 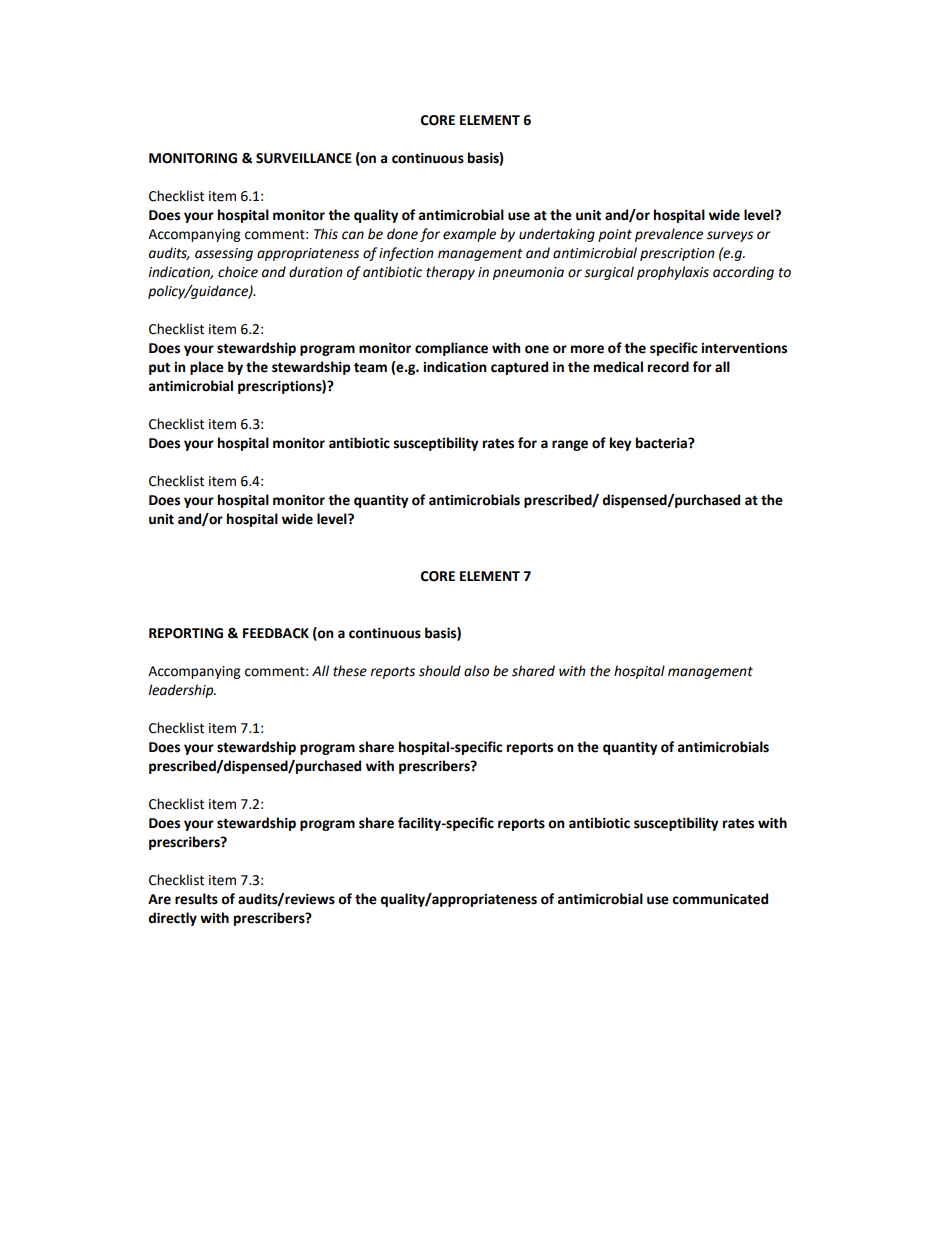 I want to click on example, so click(x=469, y=235).
